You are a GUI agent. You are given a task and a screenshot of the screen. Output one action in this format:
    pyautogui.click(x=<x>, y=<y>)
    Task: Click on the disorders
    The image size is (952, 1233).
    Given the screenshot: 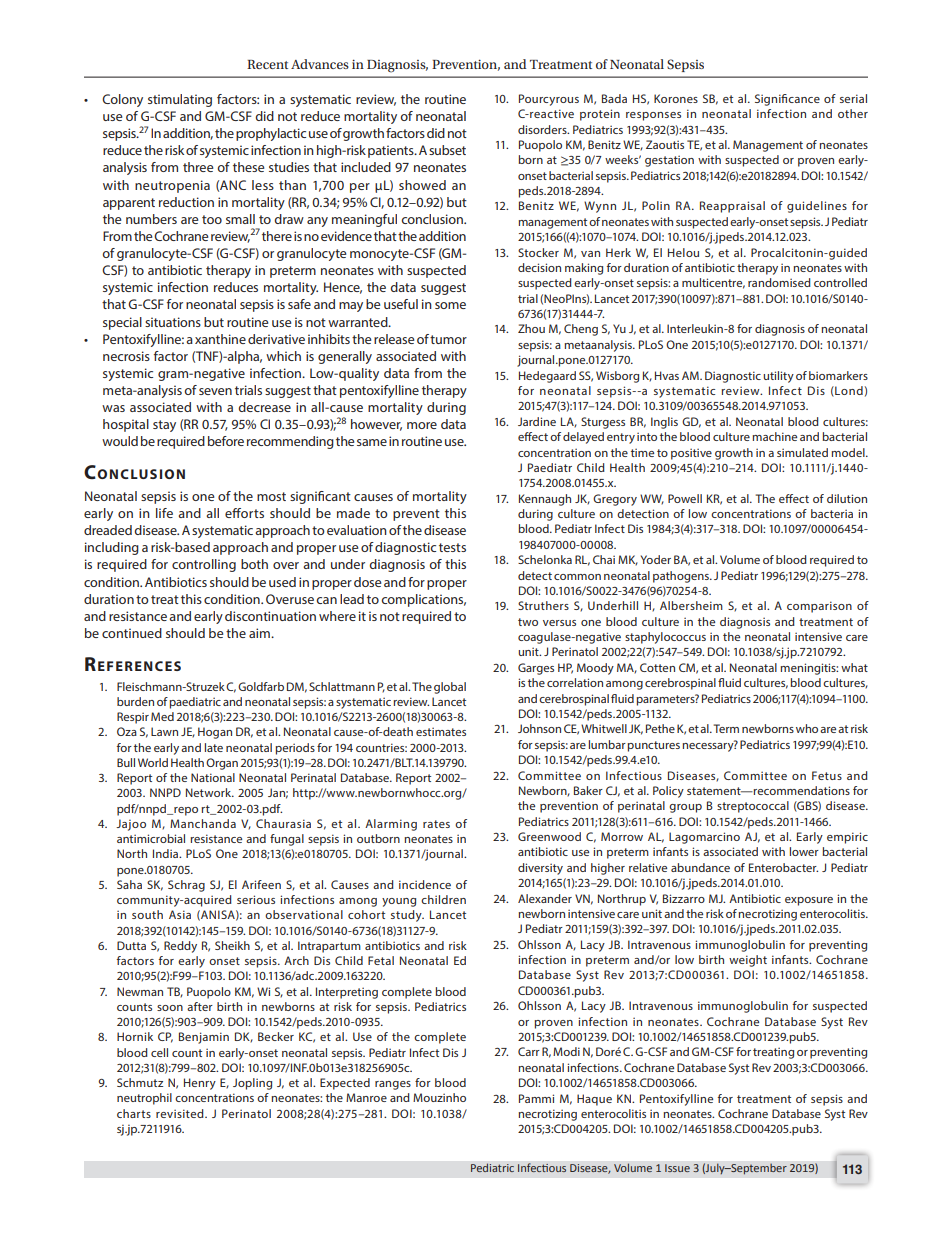 What is the action you would take?
    pyautogui.click(x=543, y=129)
